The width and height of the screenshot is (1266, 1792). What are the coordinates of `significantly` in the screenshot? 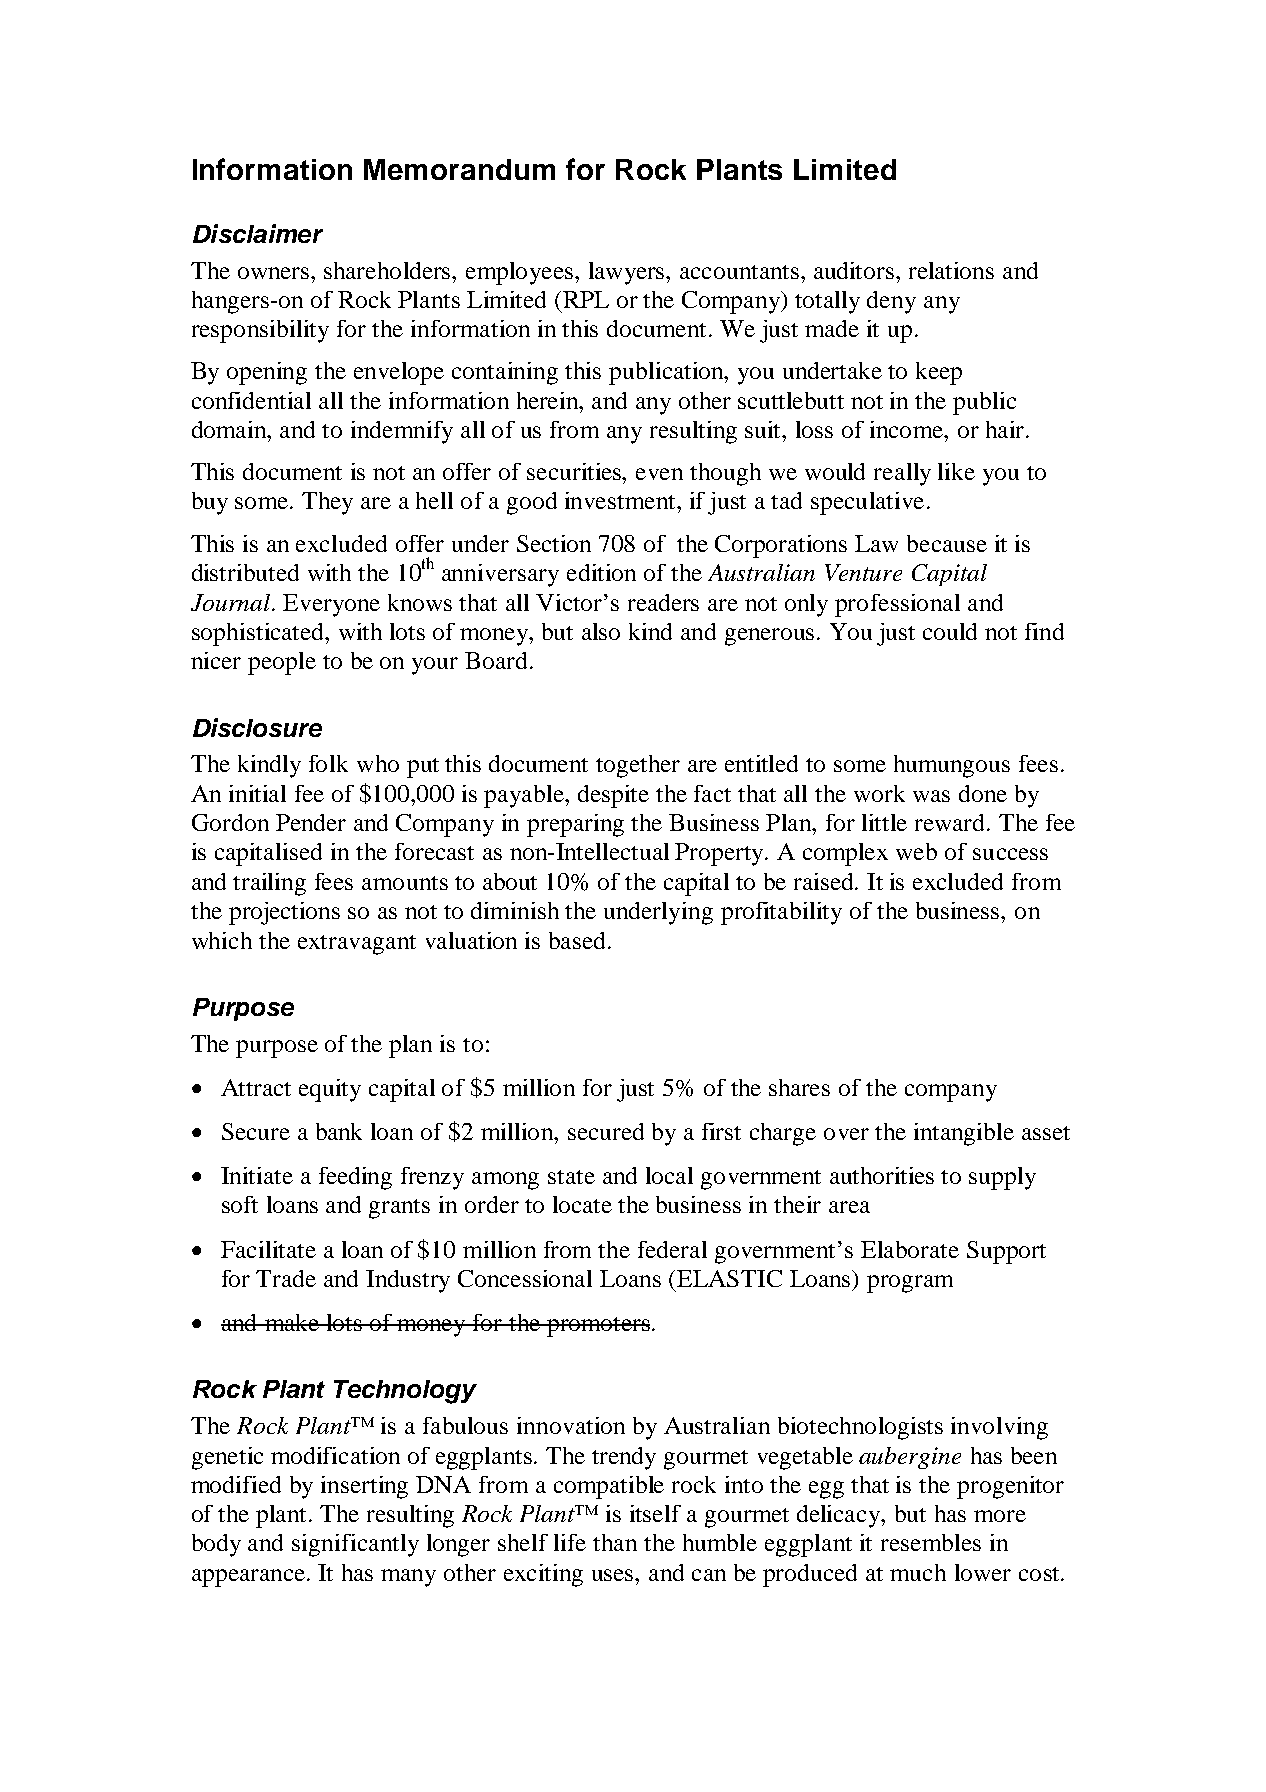 It's located at (355, 1545).
